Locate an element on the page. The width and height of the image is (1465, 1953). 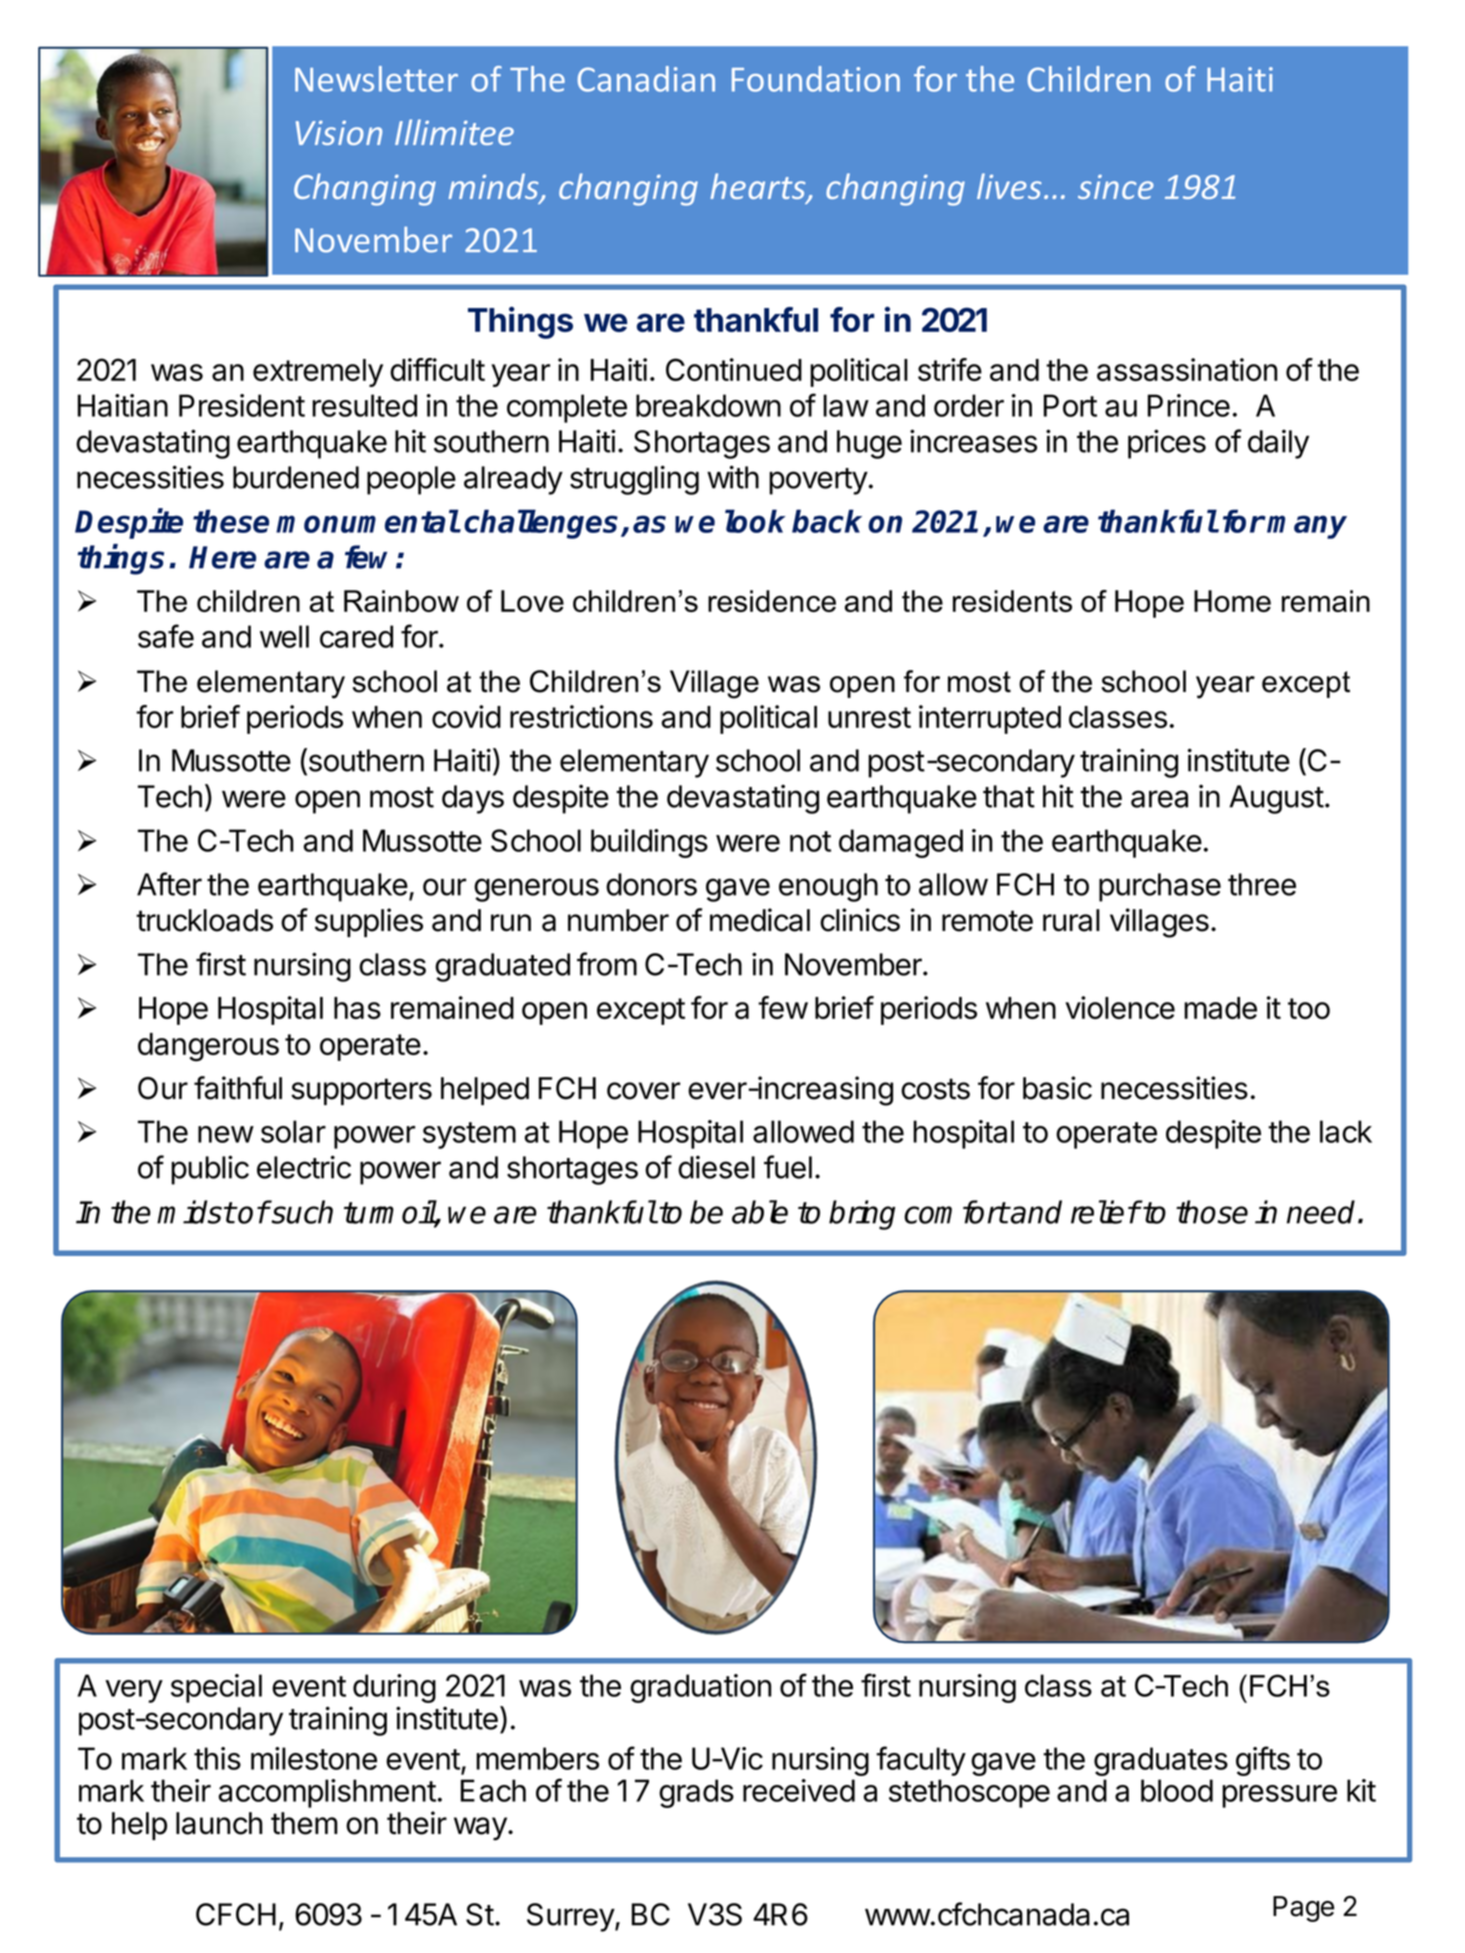
since is located at coordinates (1116, 186).
